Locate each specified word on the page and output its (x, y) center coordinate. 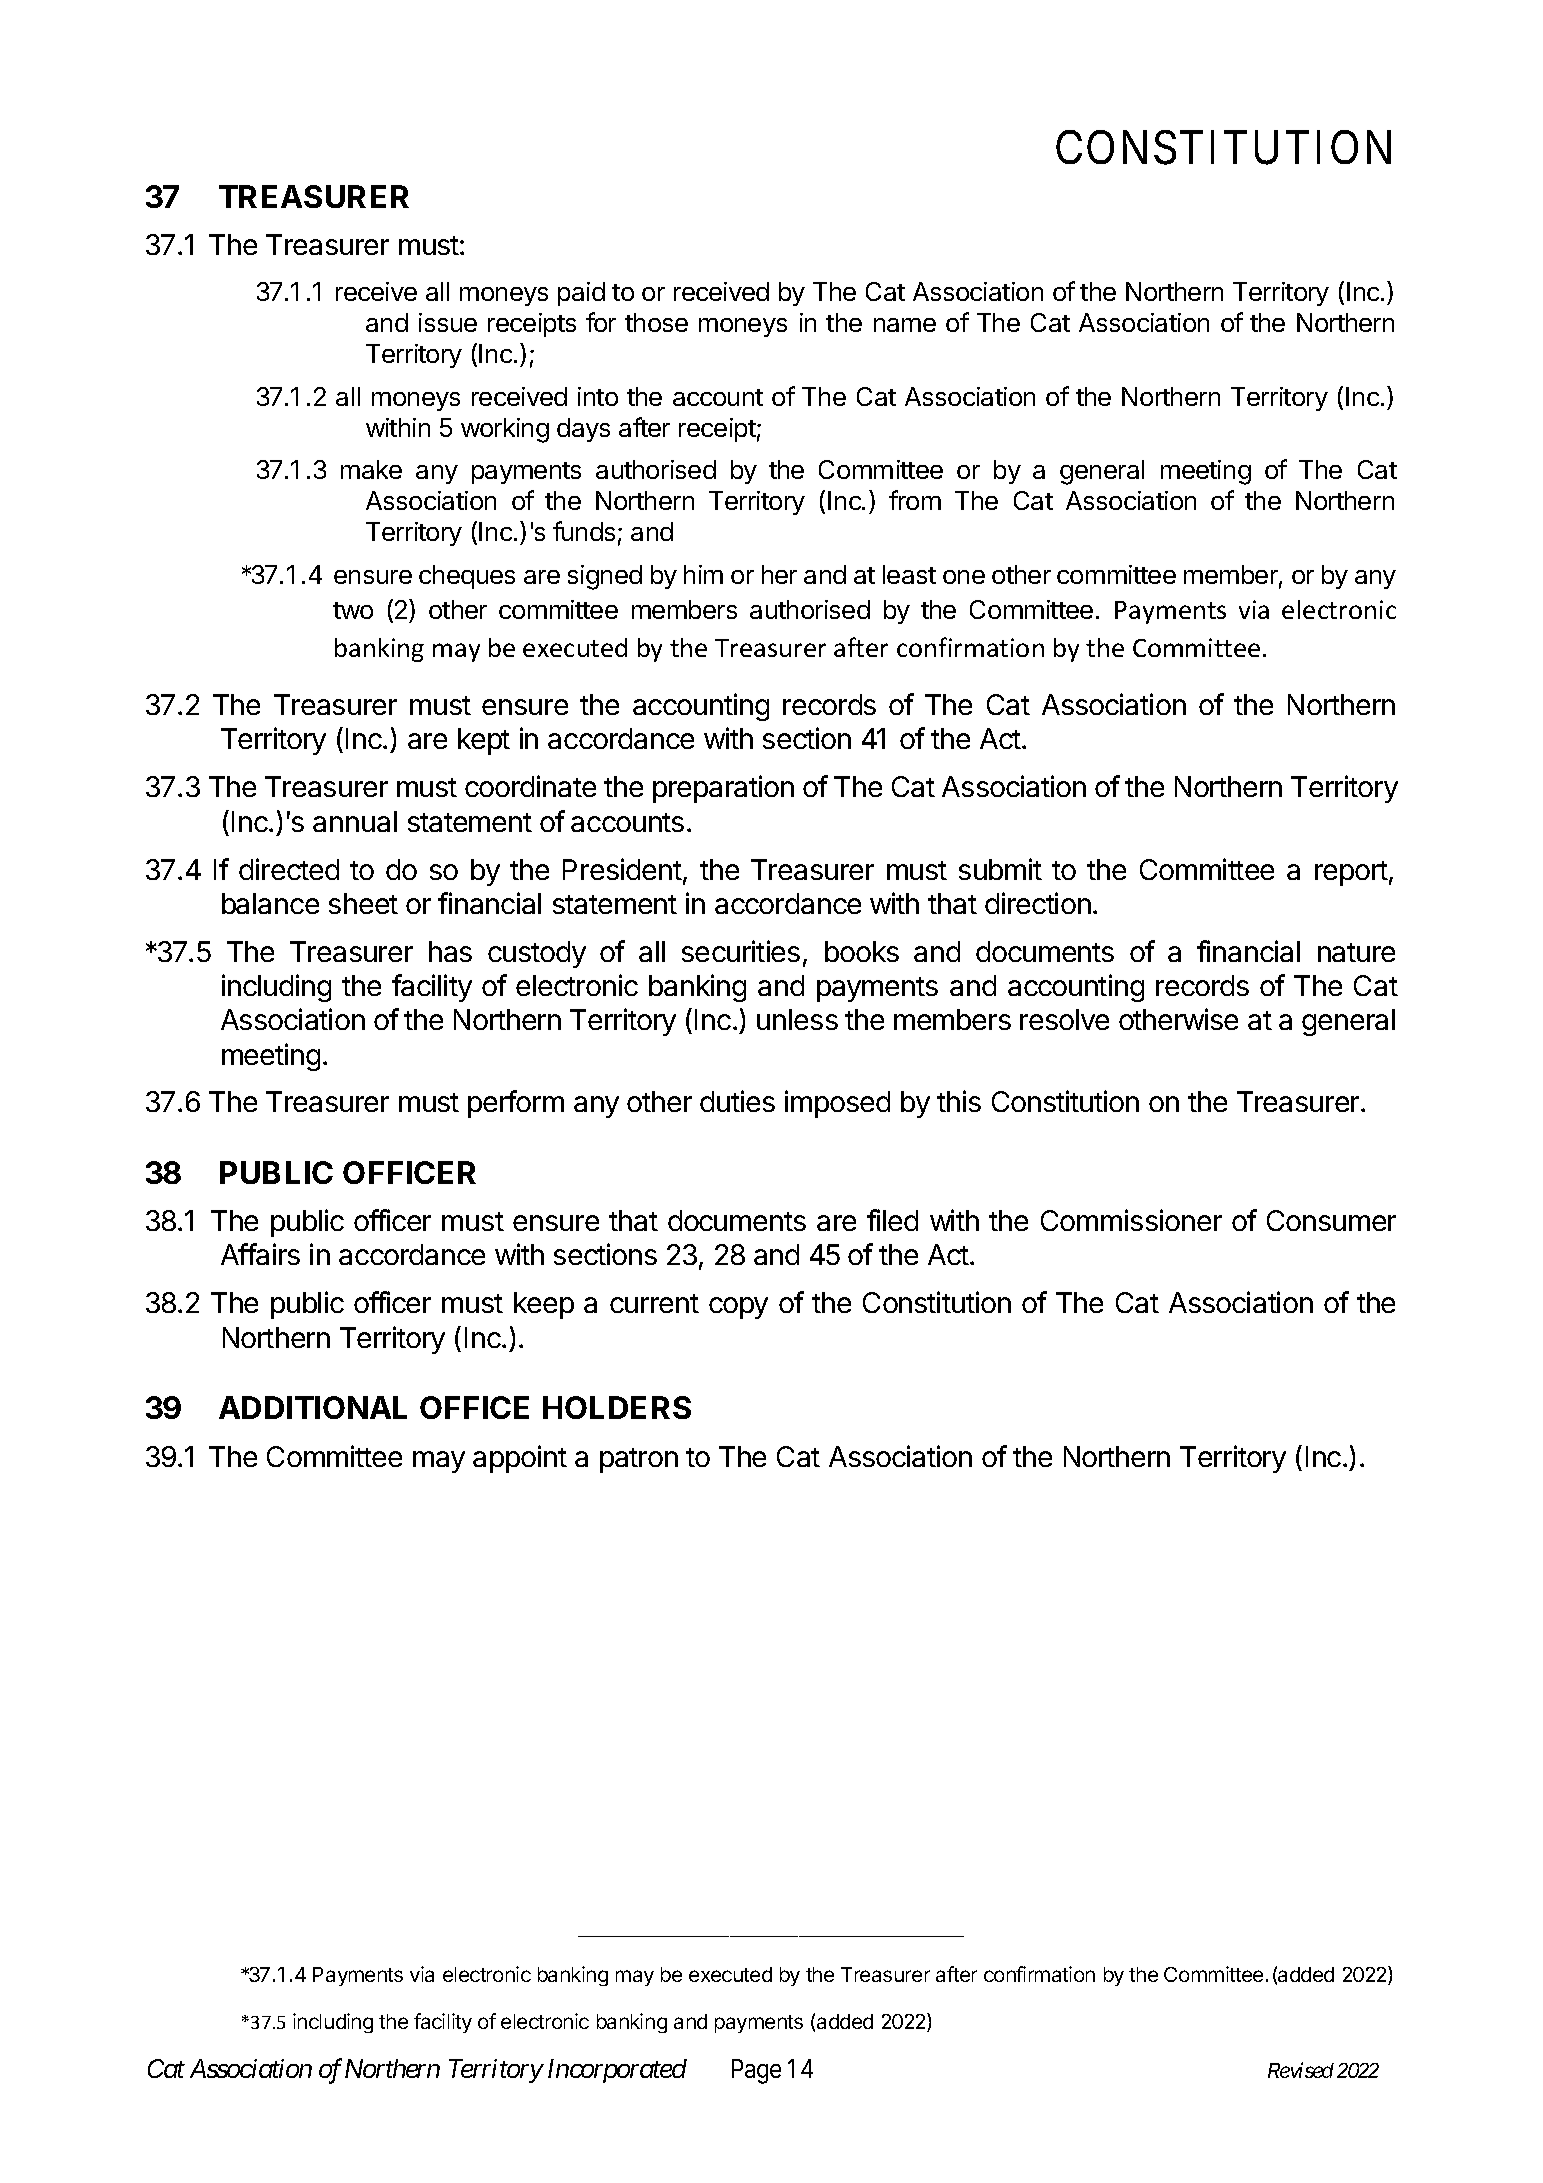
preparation (723, 789)
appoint (520, 1459)
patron (639, 1460)
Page (756, 2071)
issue (448, 322)
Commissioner (1131, 1220)
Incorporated (617, 2071)
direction (1038, 903)
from (915, 500)
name (905, 325)
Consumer (1331, 1220)
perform (516, 1104)
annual (355, 821)
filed (892, 1220)
